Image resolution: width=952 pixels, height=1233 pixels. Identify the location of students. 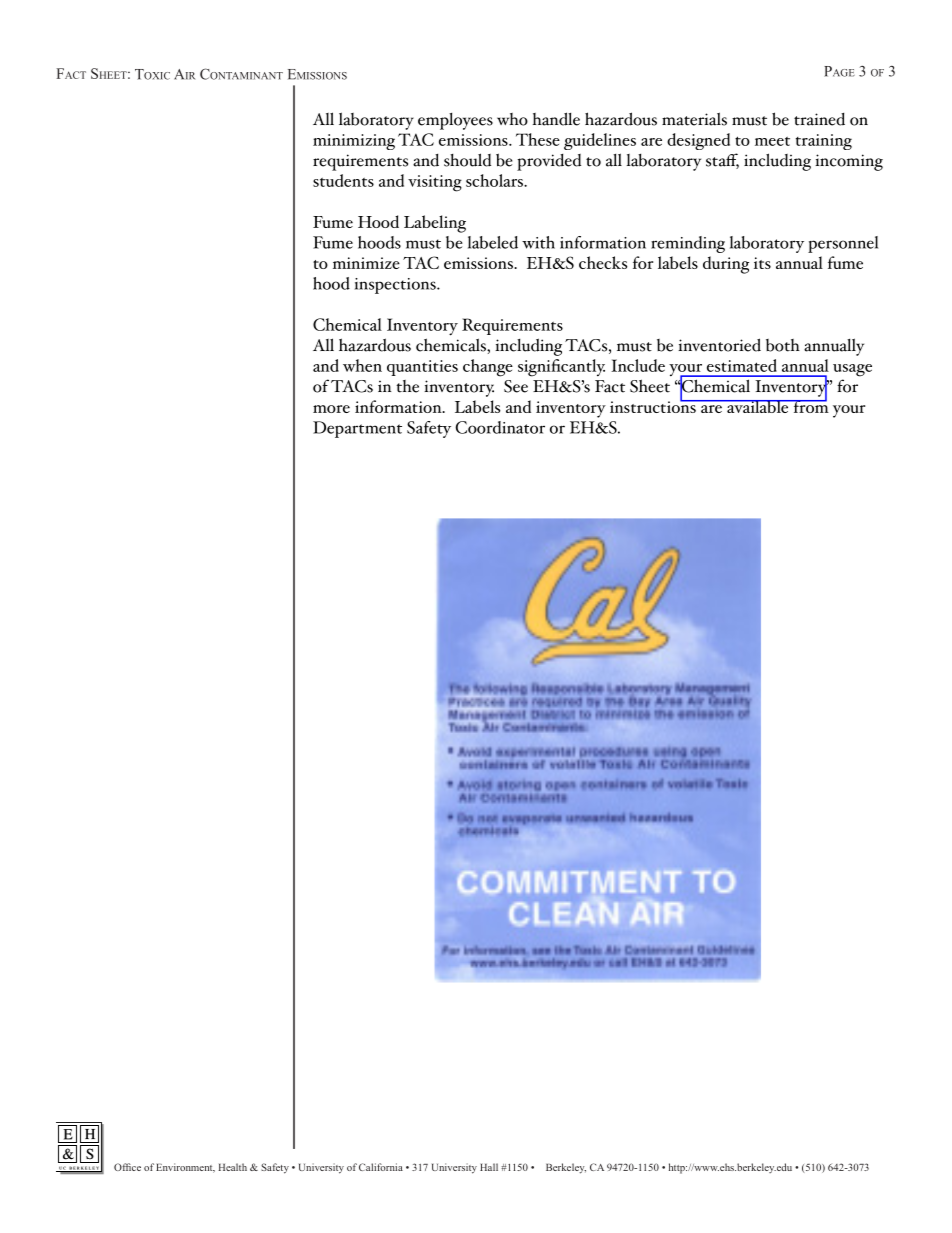
(343, 180).
